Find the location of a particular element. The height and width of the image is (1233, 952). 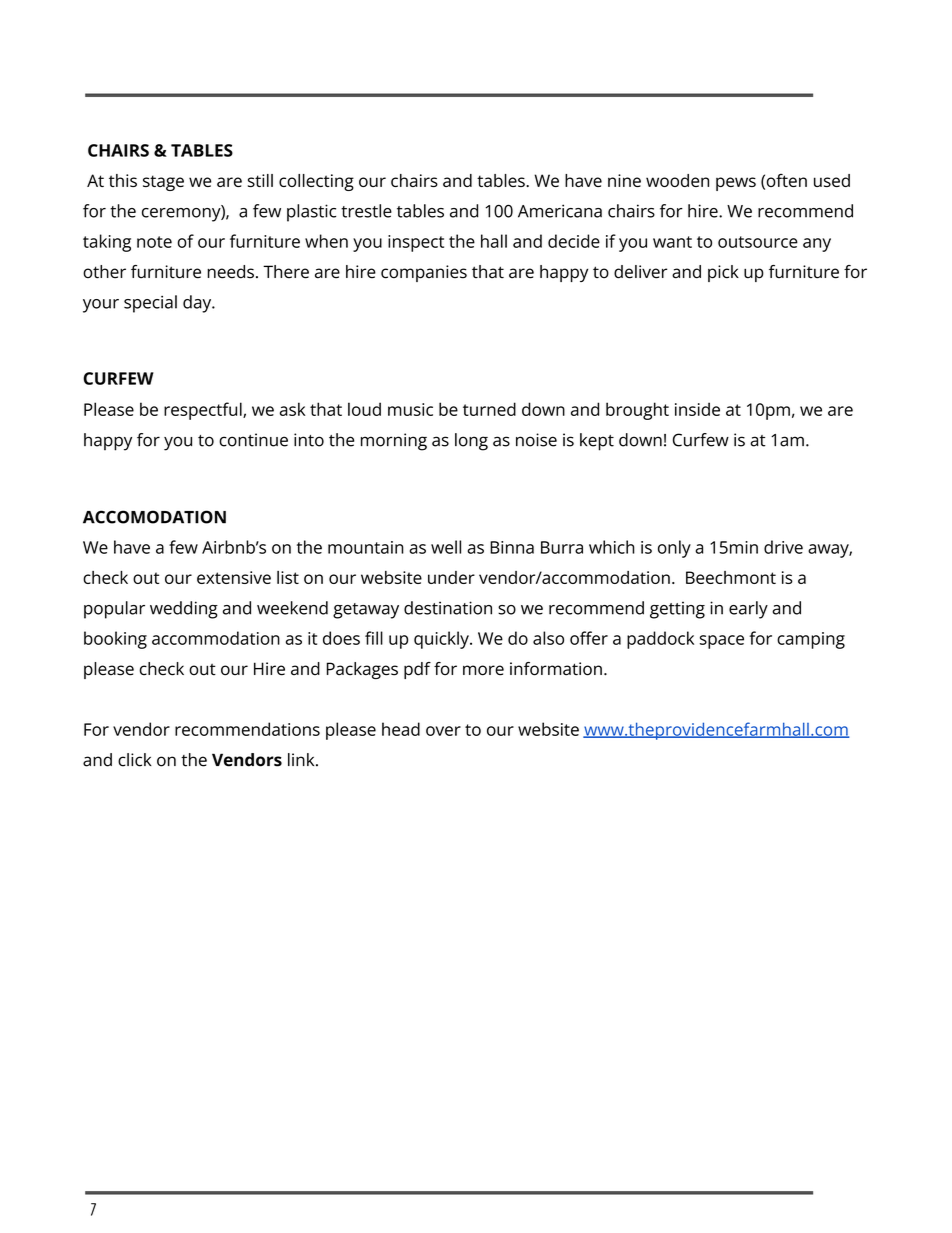

pick is located at coordinates (723, 273).
